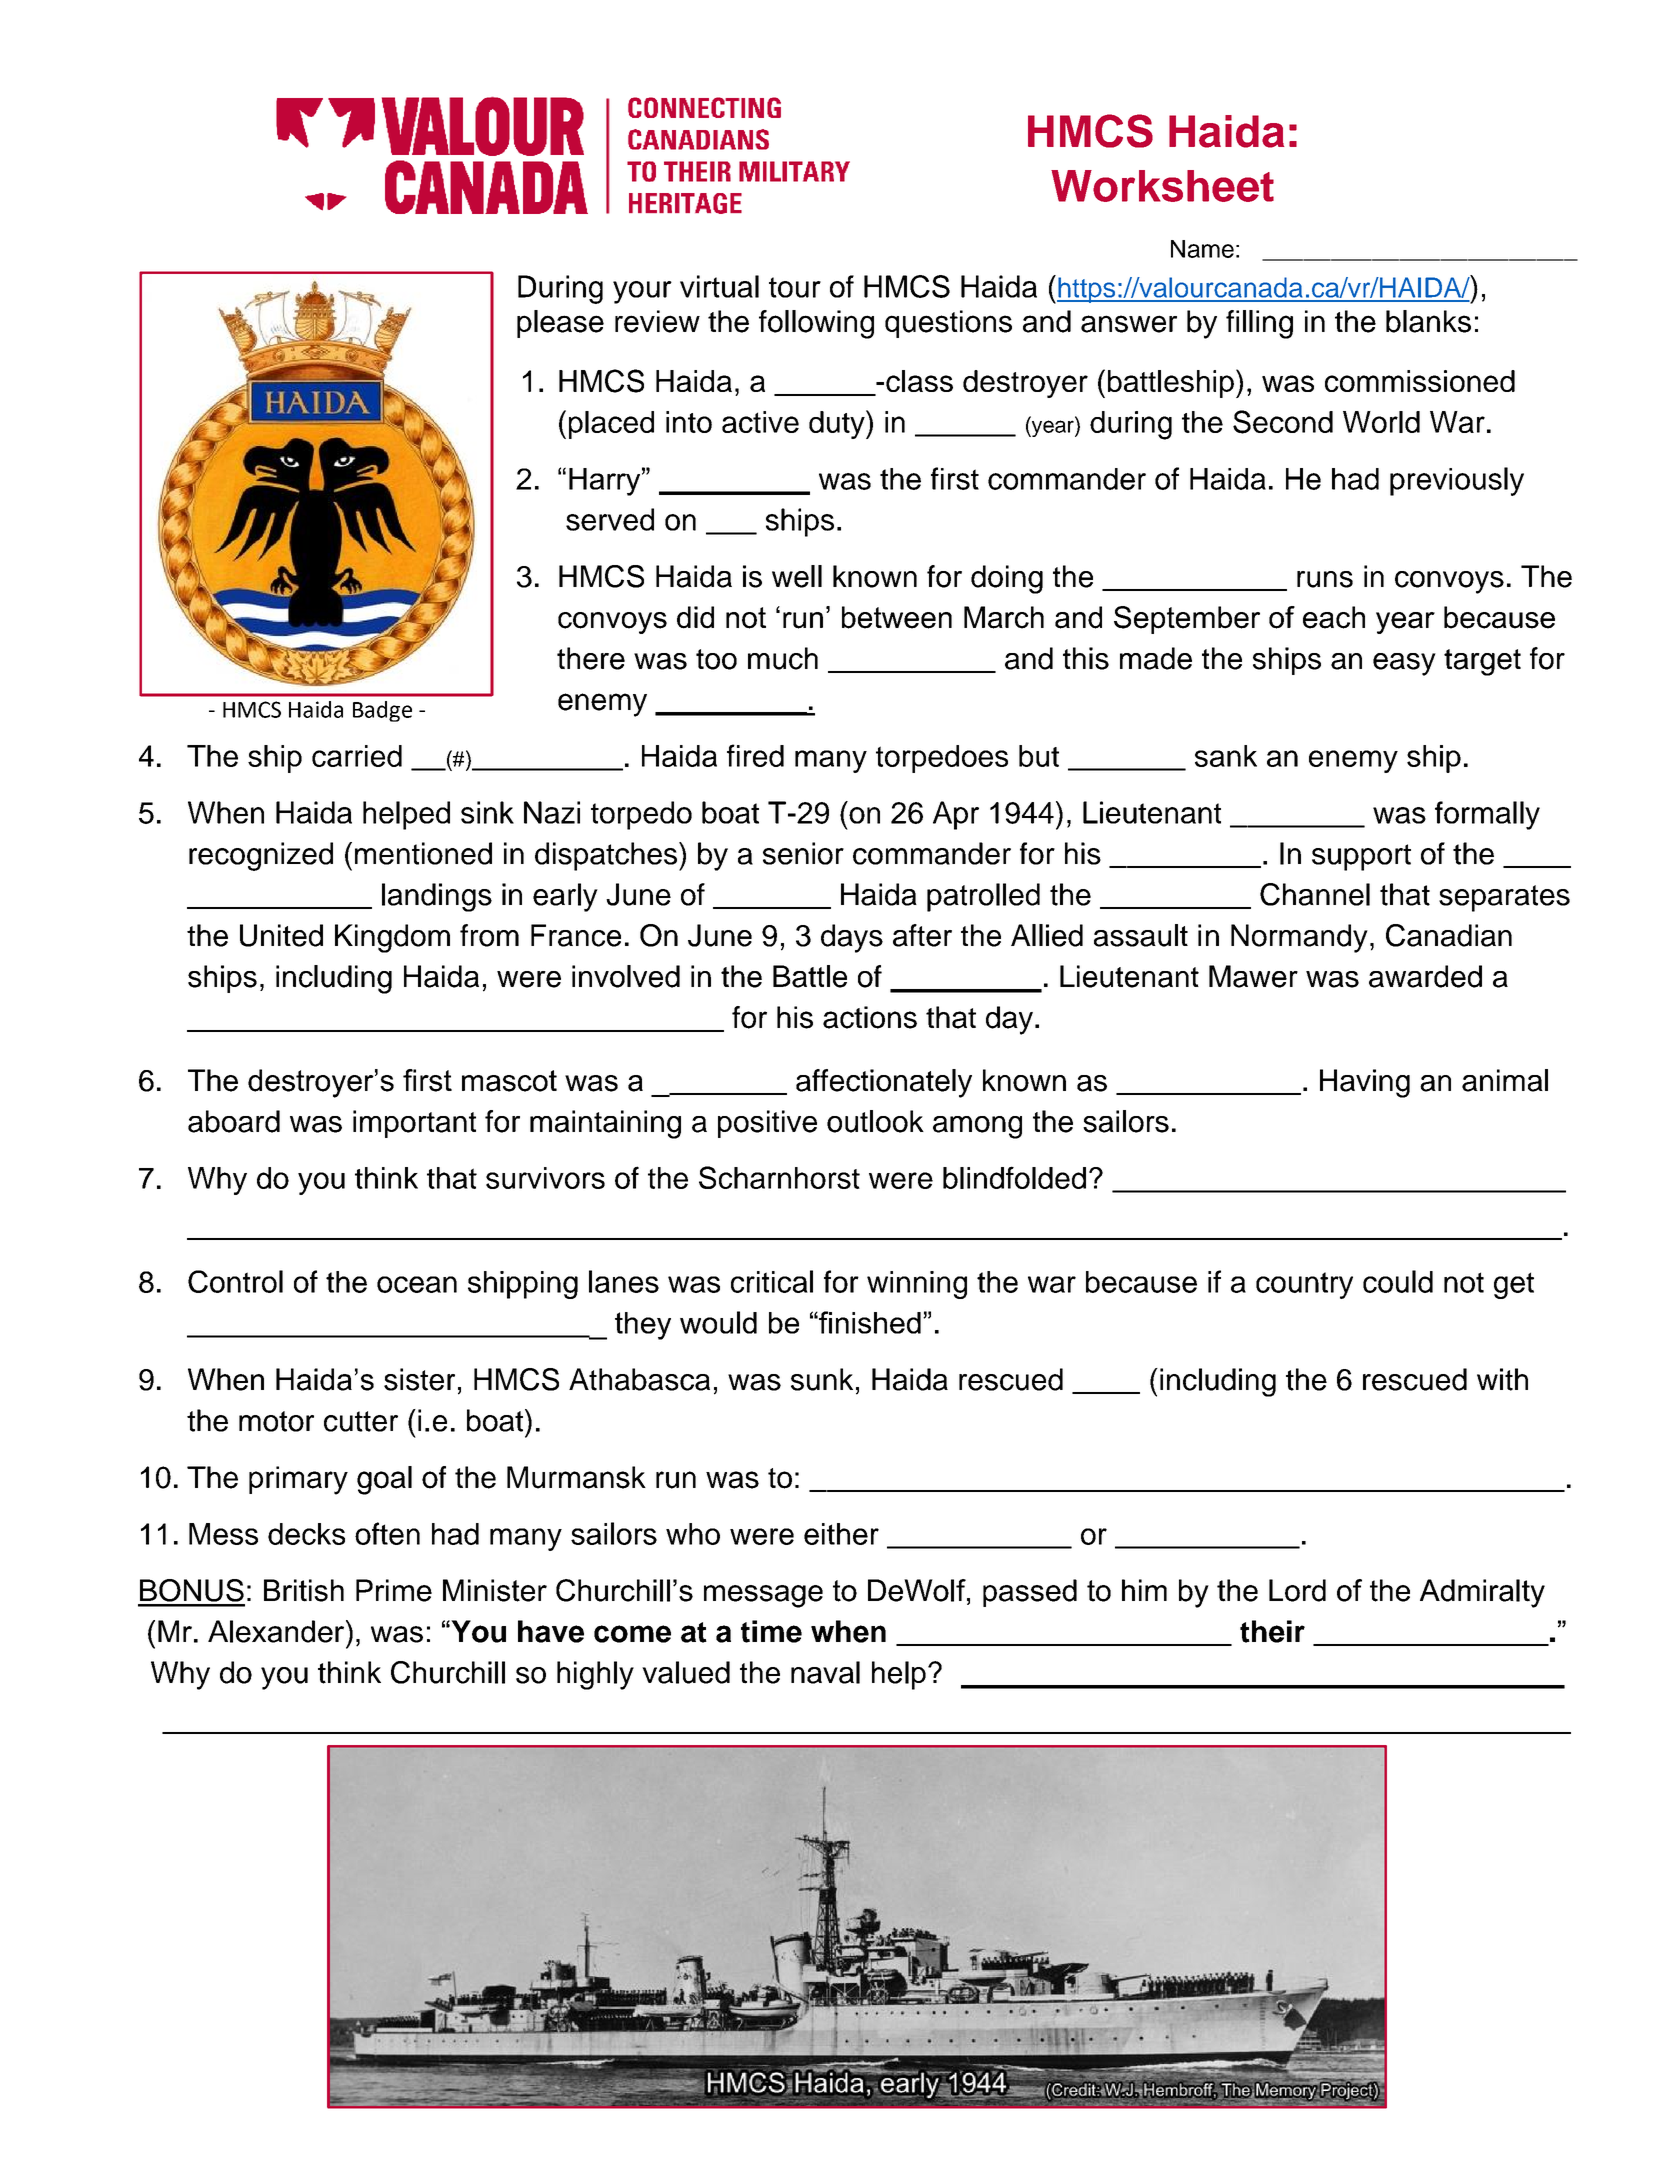 The width and height of the screenshot is (1676, 2169). What do you see at coordinates (852, 938) in the screenshot?
I see `days` at bounding box center [852, 938].
